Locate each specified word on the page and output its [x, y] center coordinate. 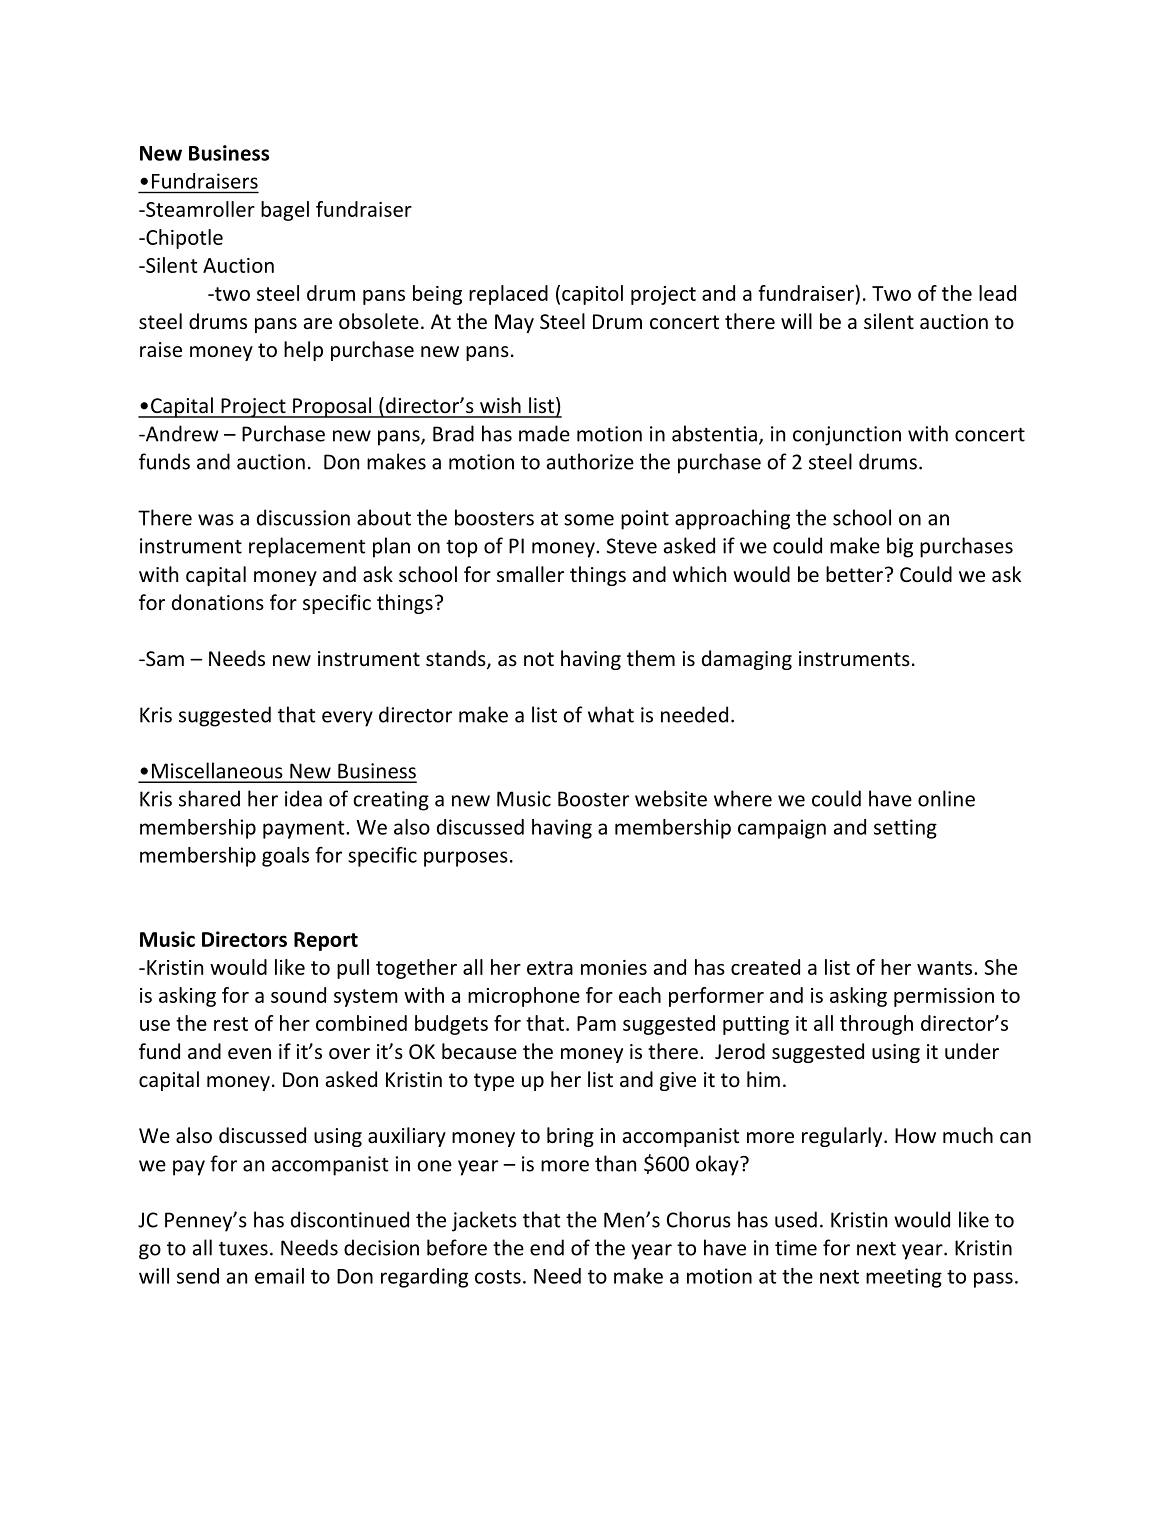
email [279, 1276]
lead [997, 293]
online [946, 798]
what [611, 714]
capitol [592, 295]
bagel [285, 211]
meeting [904, 1278]
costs [498, 1277]
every [347, 719]
